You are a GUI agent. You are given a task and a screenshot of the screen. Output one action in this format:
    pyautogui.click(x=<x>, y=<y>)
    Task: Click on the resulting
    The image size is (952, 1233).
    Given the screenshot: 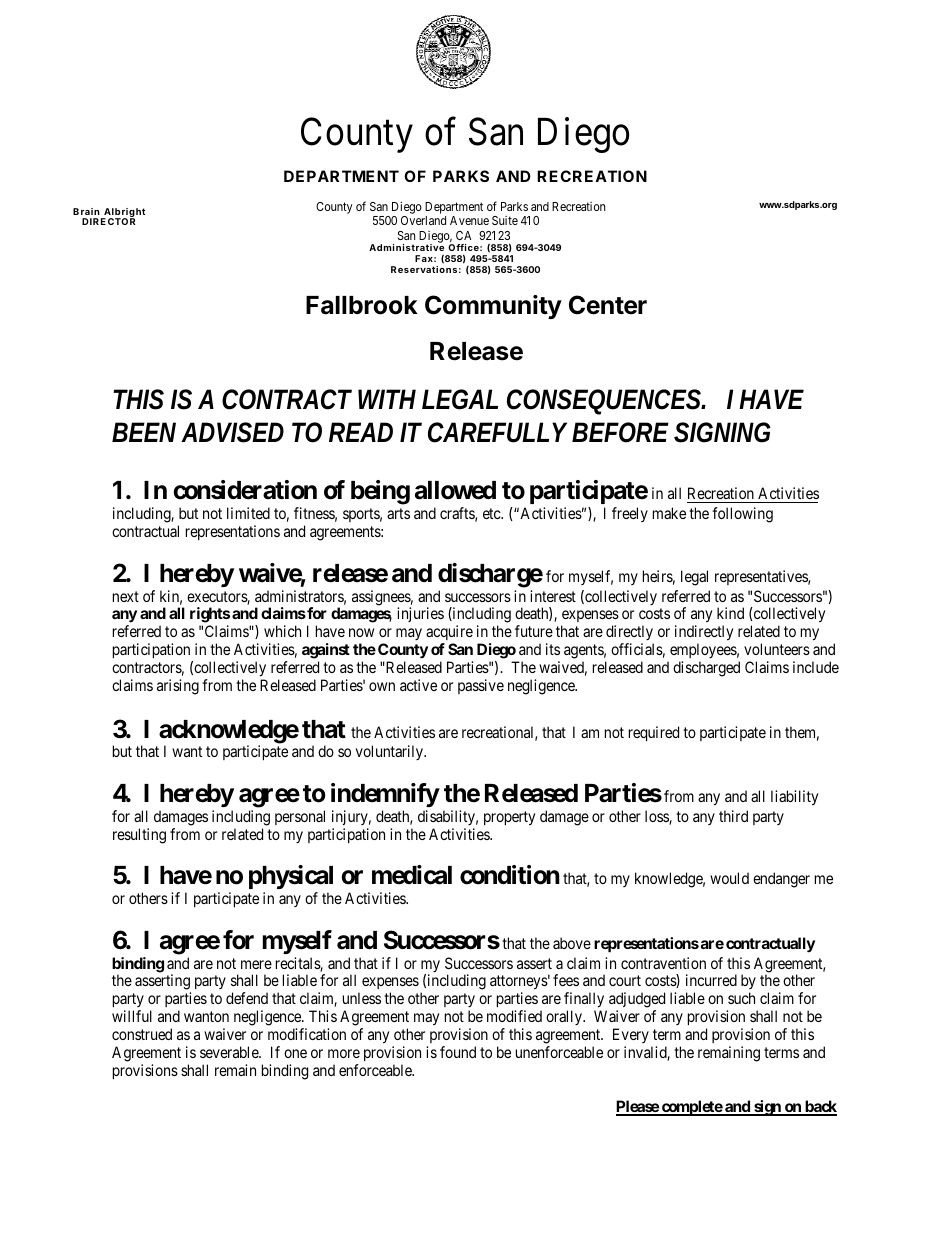 What is the action you would take?
    pyautogui.click(x=139, y=836)
